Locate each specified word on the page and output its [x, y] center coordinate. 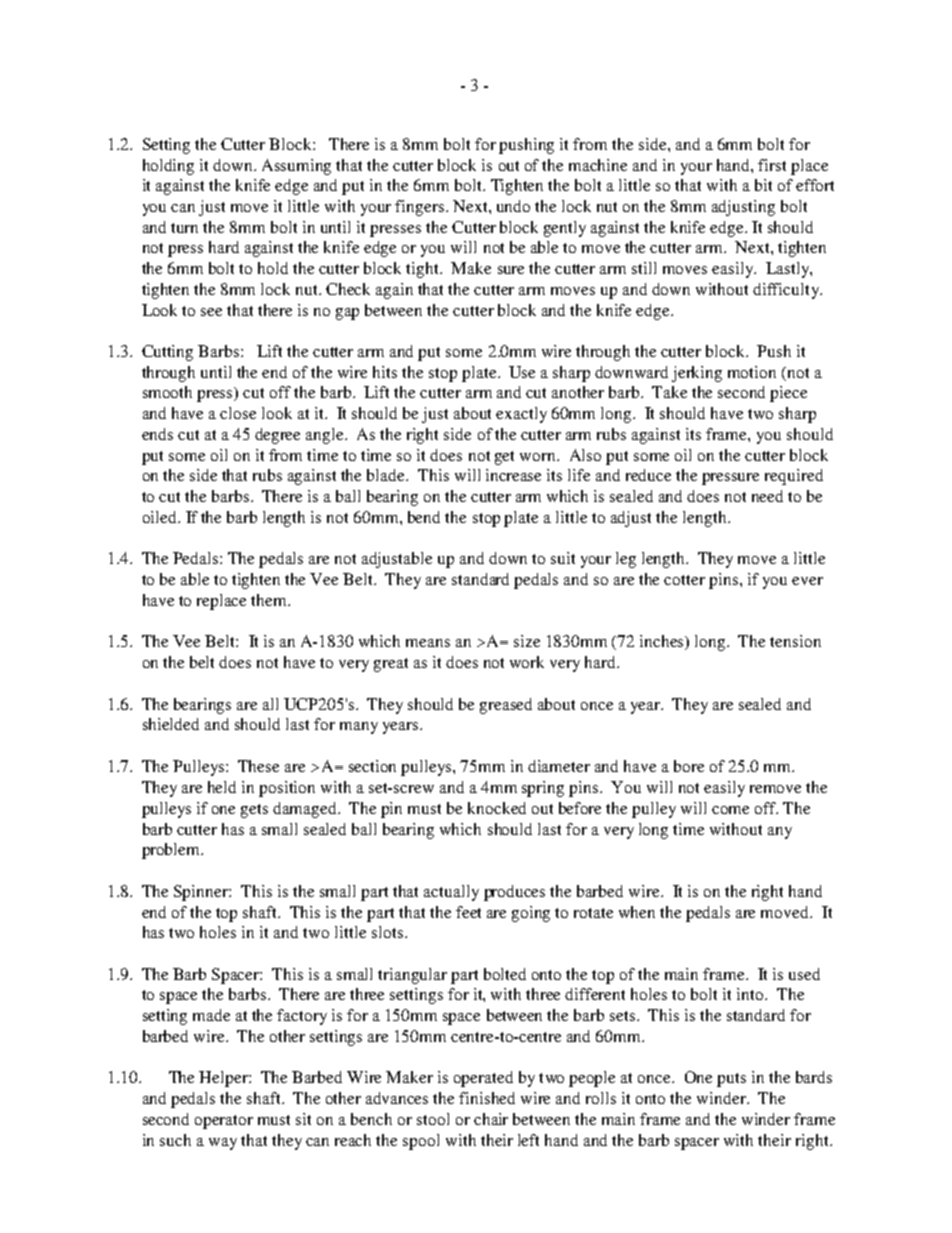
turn [184, 228]
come [730, 810]
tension [795, 641]
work [527, 662]
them [270, 600]
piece [788, 394]
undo [513, 206]
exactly [521, 415]
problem [172, 851]
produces [514, 893]
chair [491, 1119]
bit [763, 185]
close [238, 413]
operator [224, 1122]
